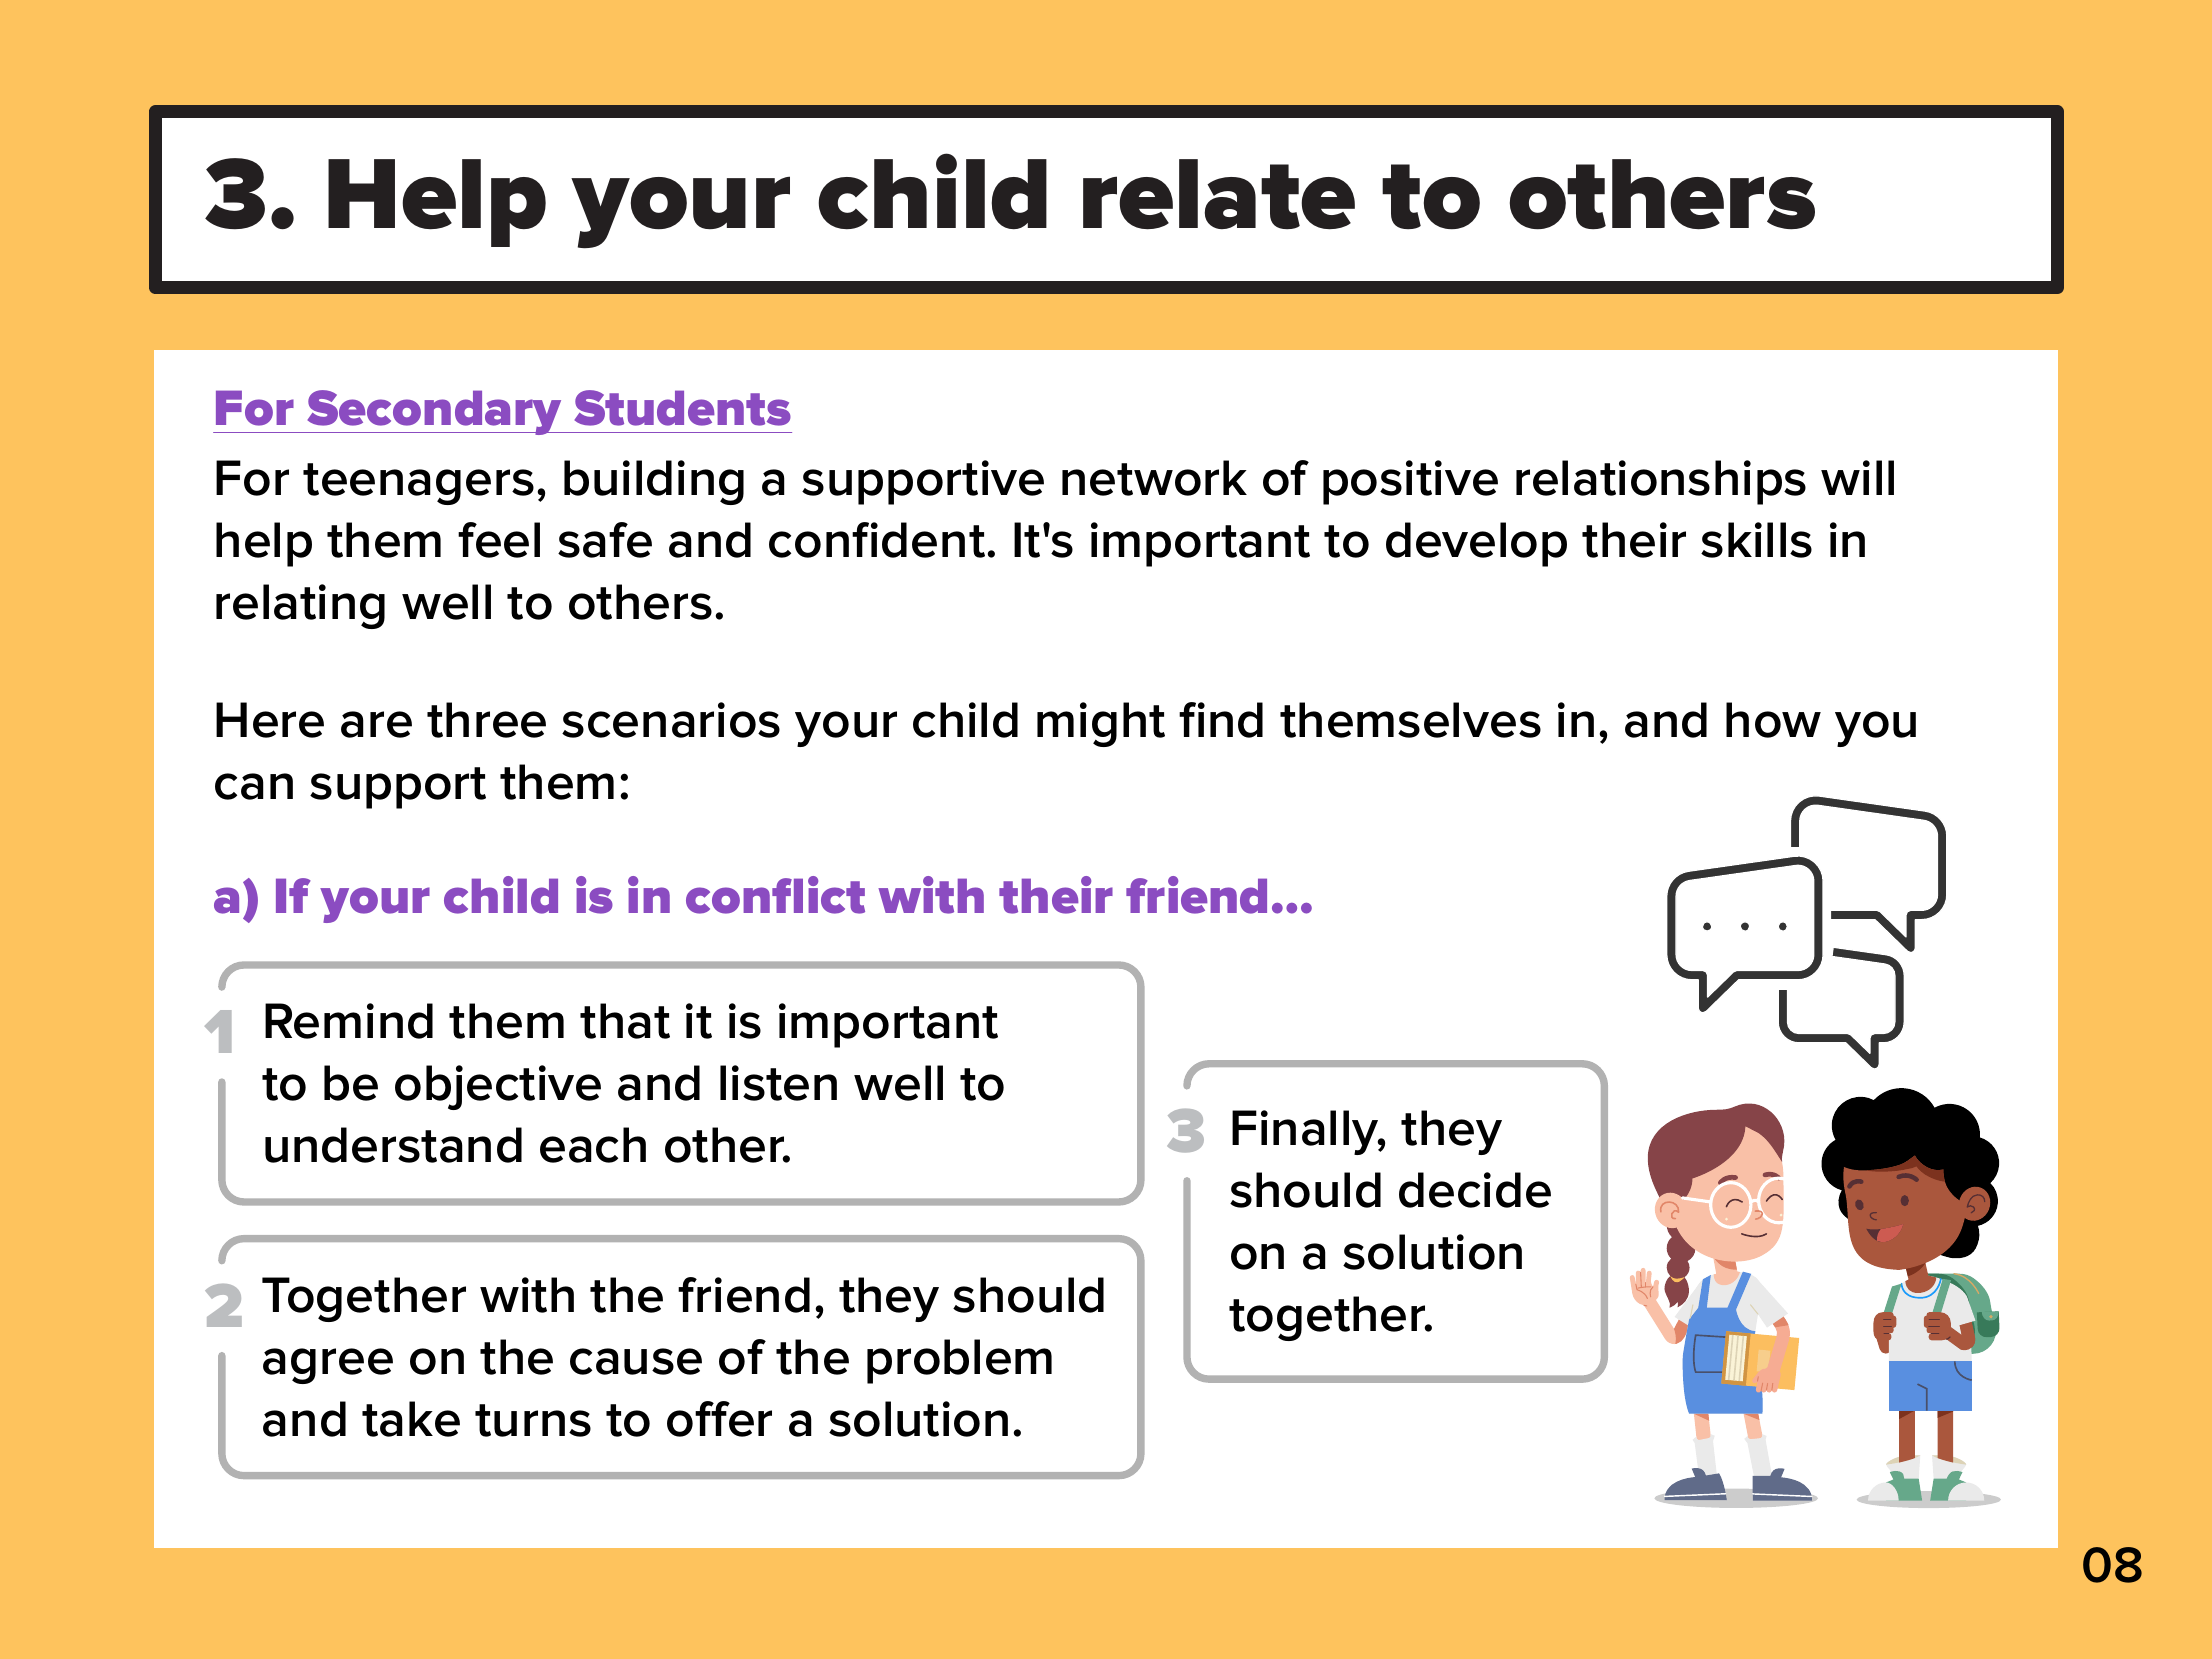 The width and height of the image is (2212, 1659). What do you see at coordinates (349, 1021) in the image?
I see `Remind` at bounding box center [349, 1021].
